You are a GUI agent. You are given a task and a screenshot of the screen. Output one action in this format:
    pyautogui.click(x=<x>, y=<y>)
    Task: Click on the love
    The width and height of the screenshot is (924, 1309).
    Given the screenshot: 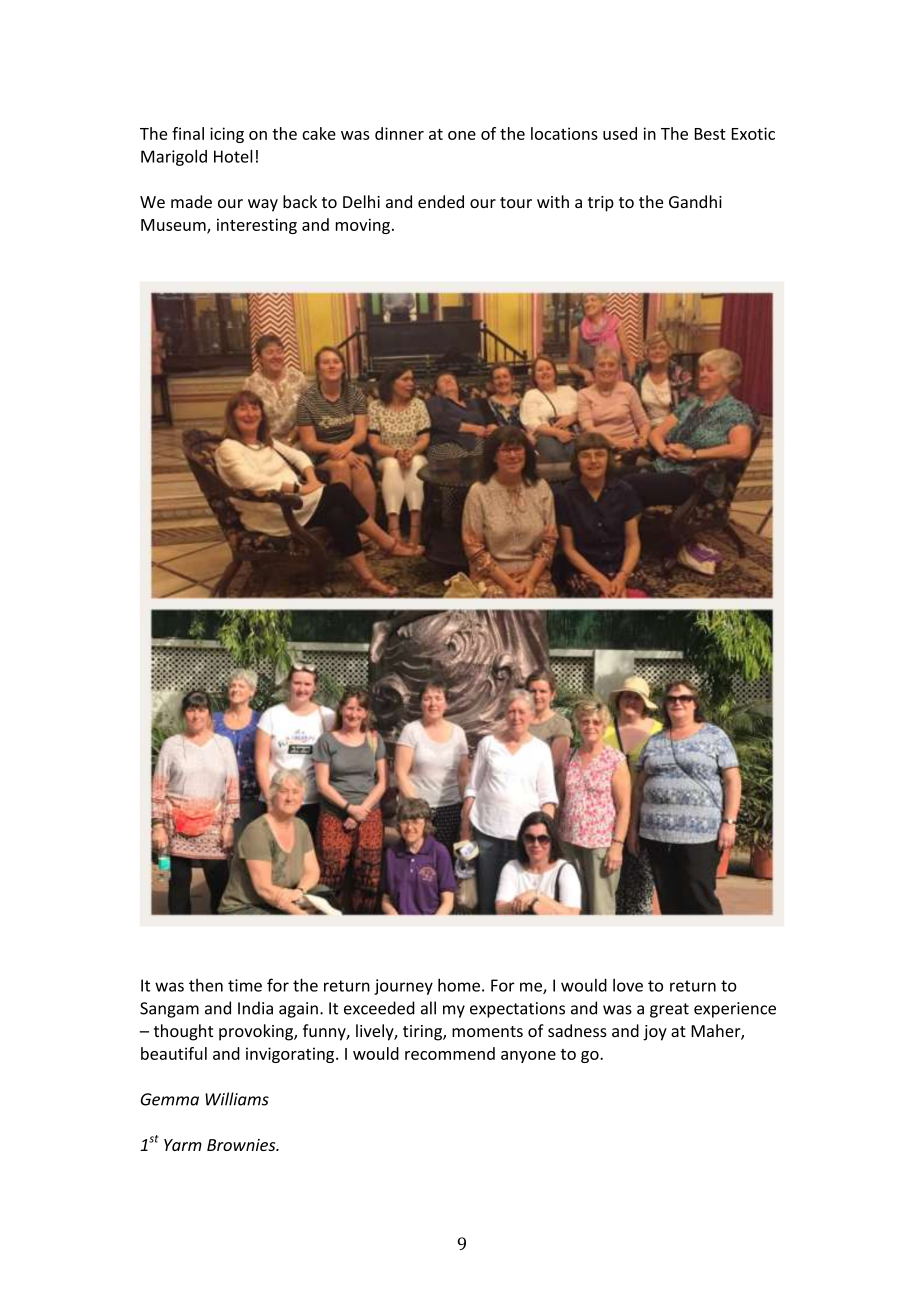 What is the action you would take?
    pyautogui.click(x=628, y=985)
